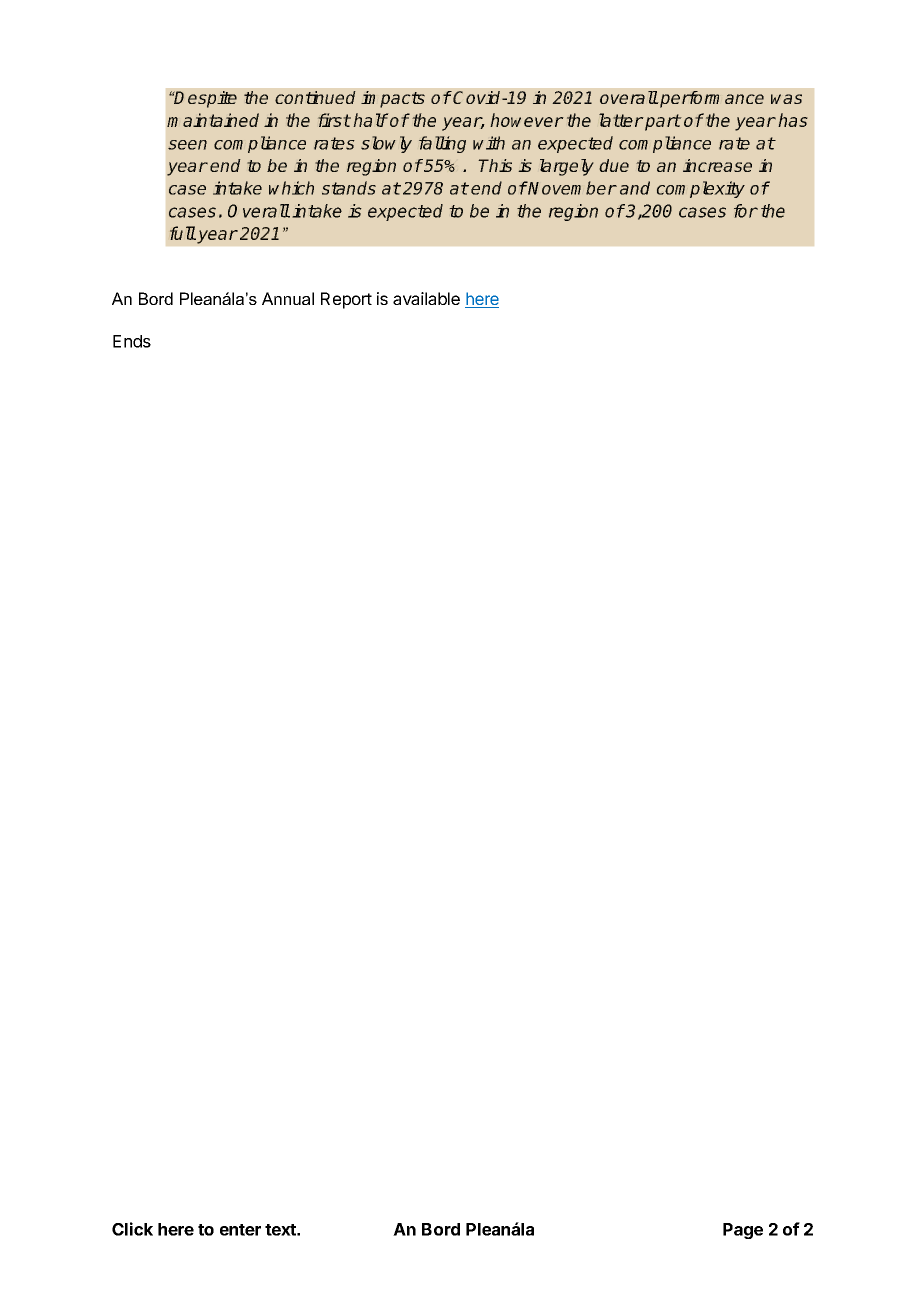 The width and height of the screenshot is (924, 1308). Describe the element at coordinates (442, 144) in the screenshot. I see `falling` at that location.
